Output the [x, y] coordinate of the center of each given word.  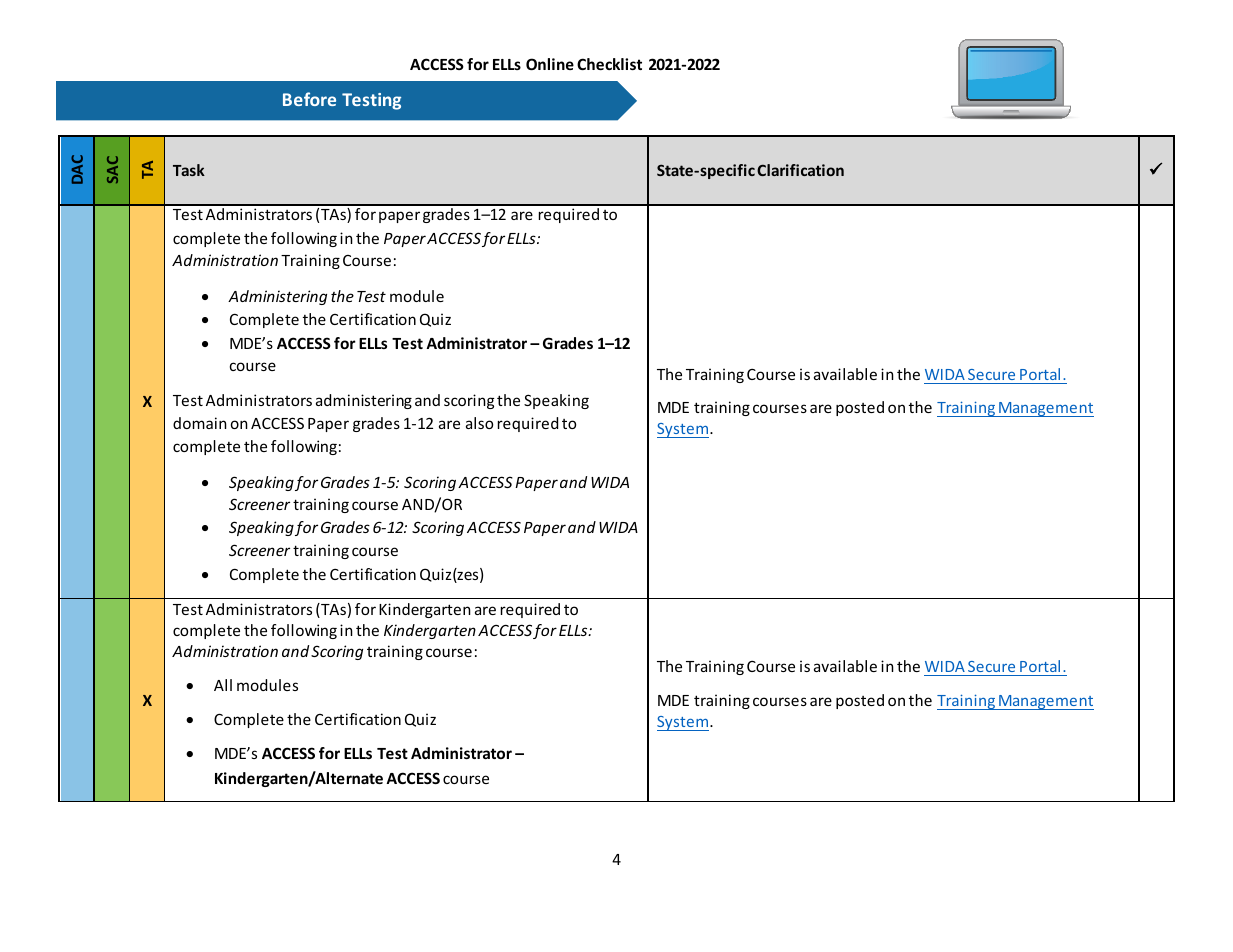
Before [309, 99]
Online [550, 64]
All [223, 685]
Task [189, 170]
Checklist [609, 64]
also [479, 423]
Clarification [800, 170]
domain [200, 423]
